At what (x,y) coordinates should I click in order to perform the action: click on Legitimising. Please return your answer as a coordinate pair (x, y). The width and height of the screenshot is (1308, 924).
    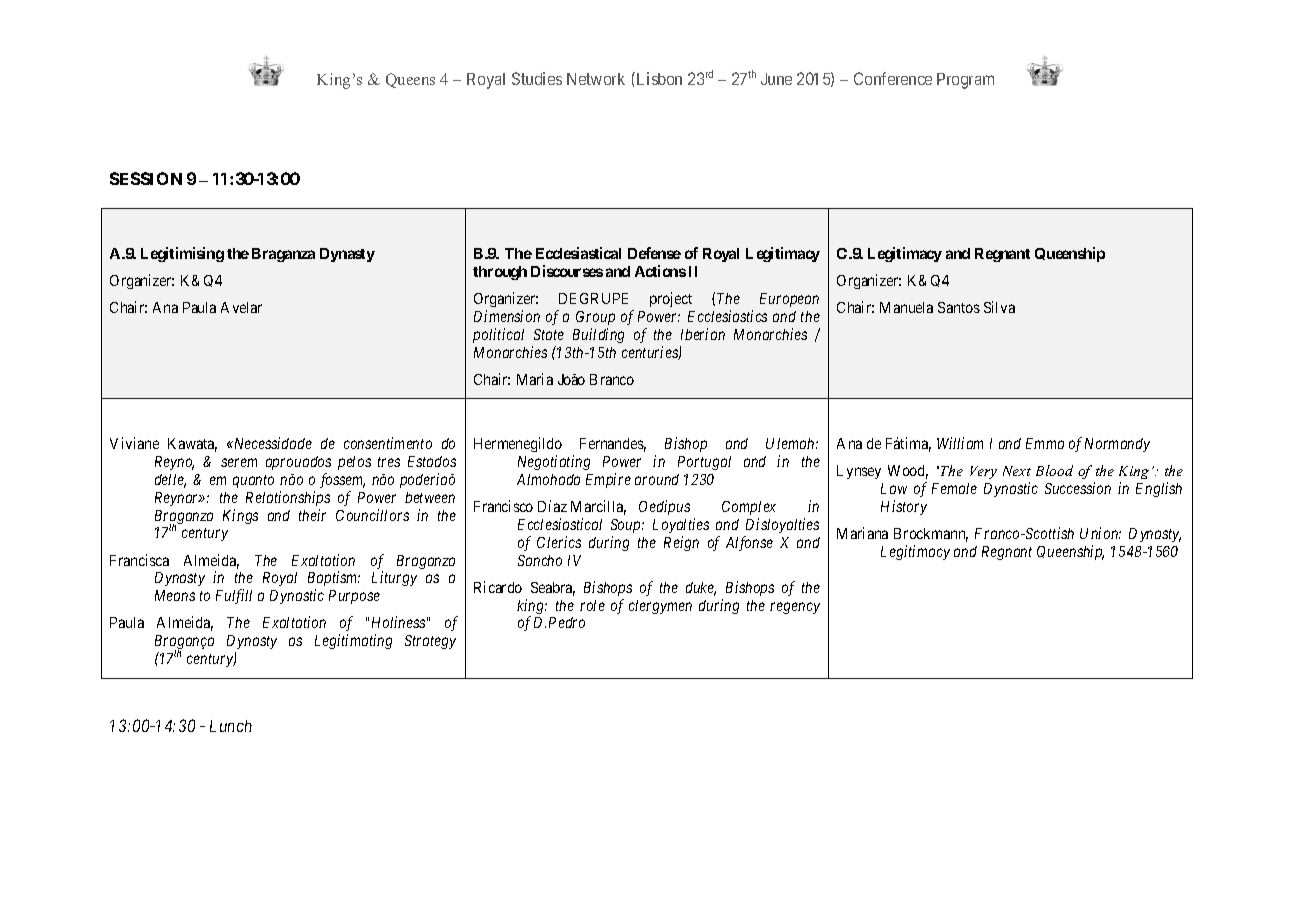
    Looking at the image, I should click on (182, 254).
